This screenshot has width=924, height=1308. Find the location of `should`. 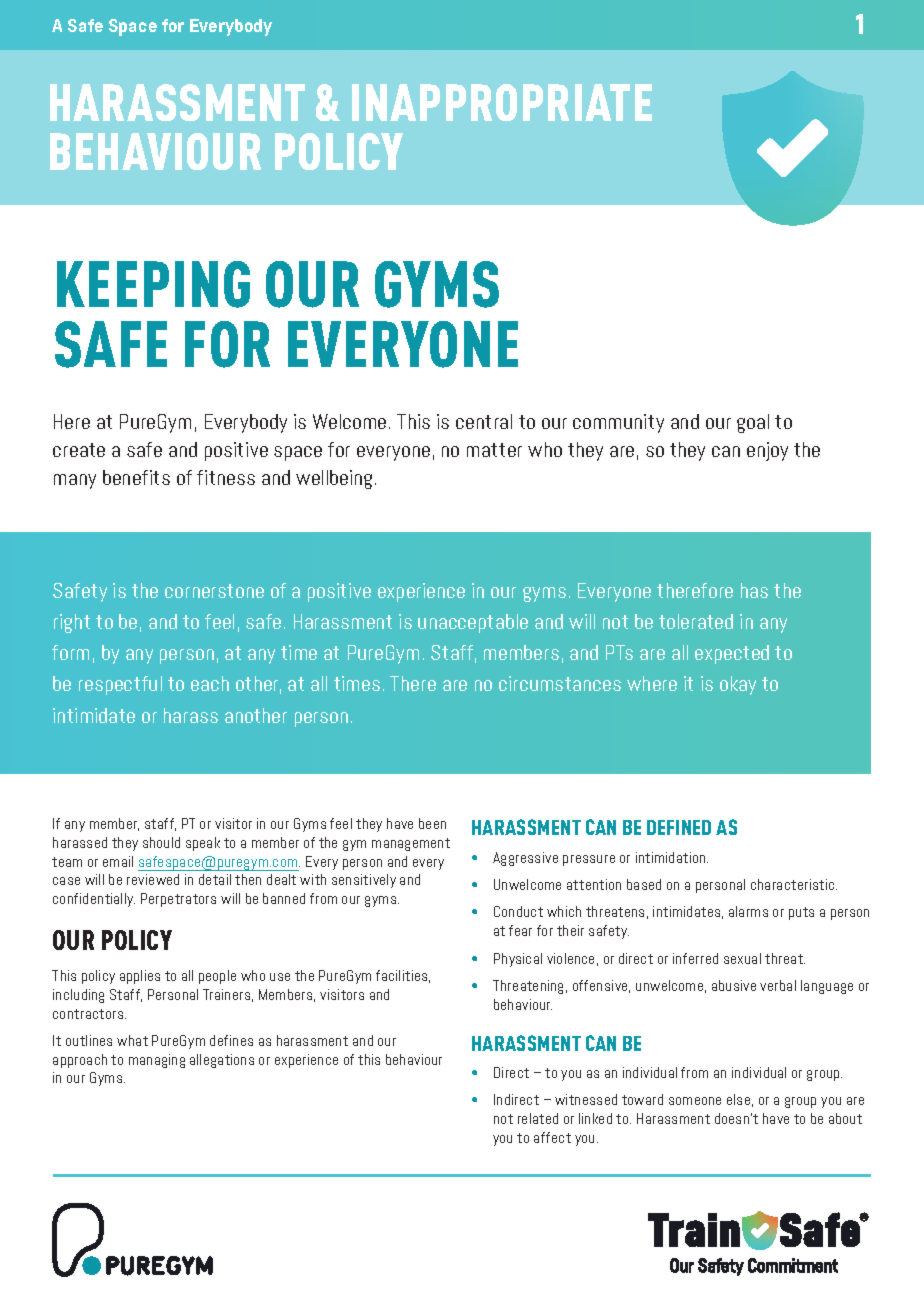

should is located at coordinates (161, 842).
